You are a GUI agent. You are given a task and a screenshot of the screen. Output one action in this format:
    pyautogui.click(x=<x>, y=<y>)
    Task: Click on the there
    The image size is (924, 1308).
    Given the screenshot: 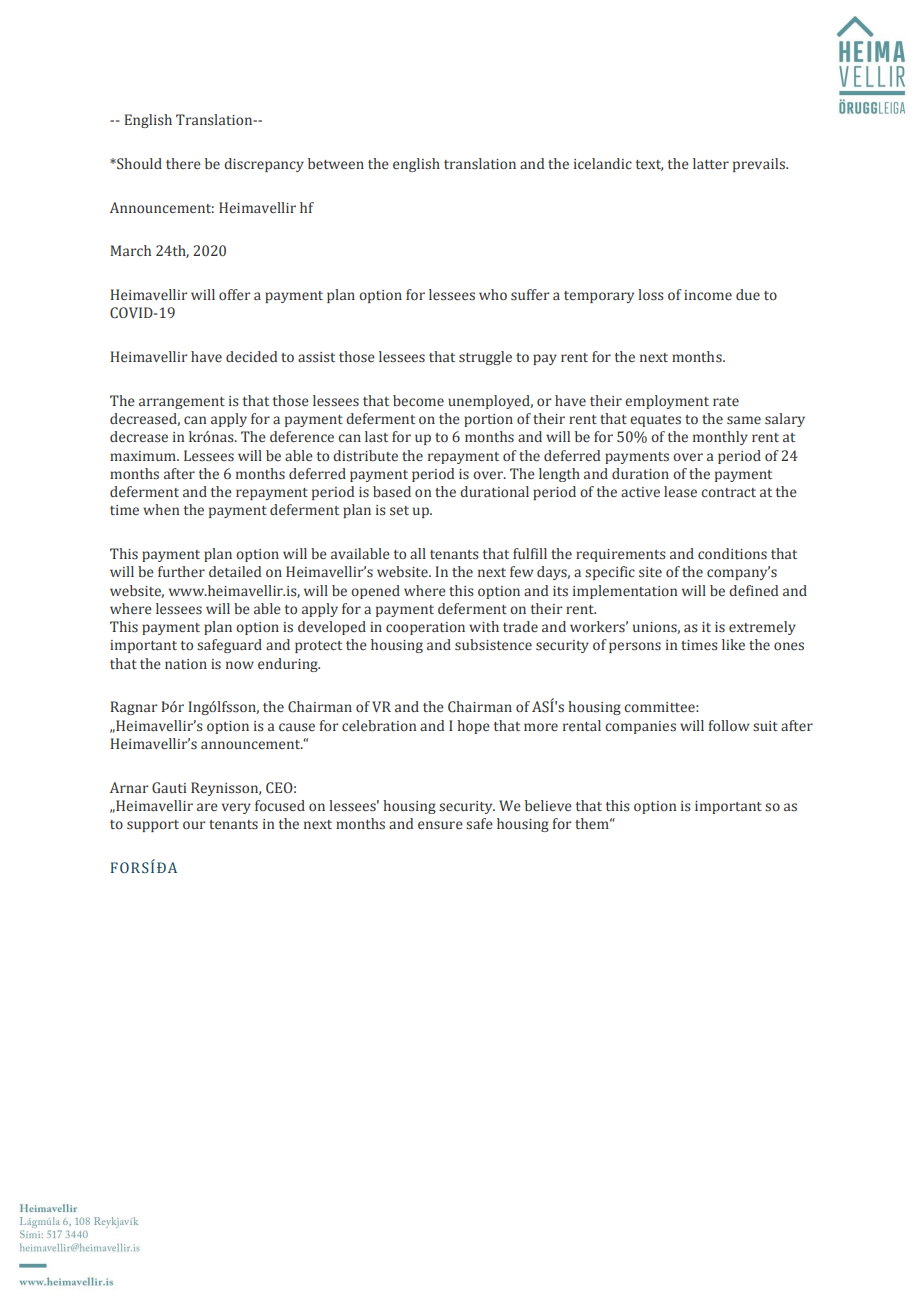 What is the action you would take?
    pyautogui.click(x=183, y=163)
